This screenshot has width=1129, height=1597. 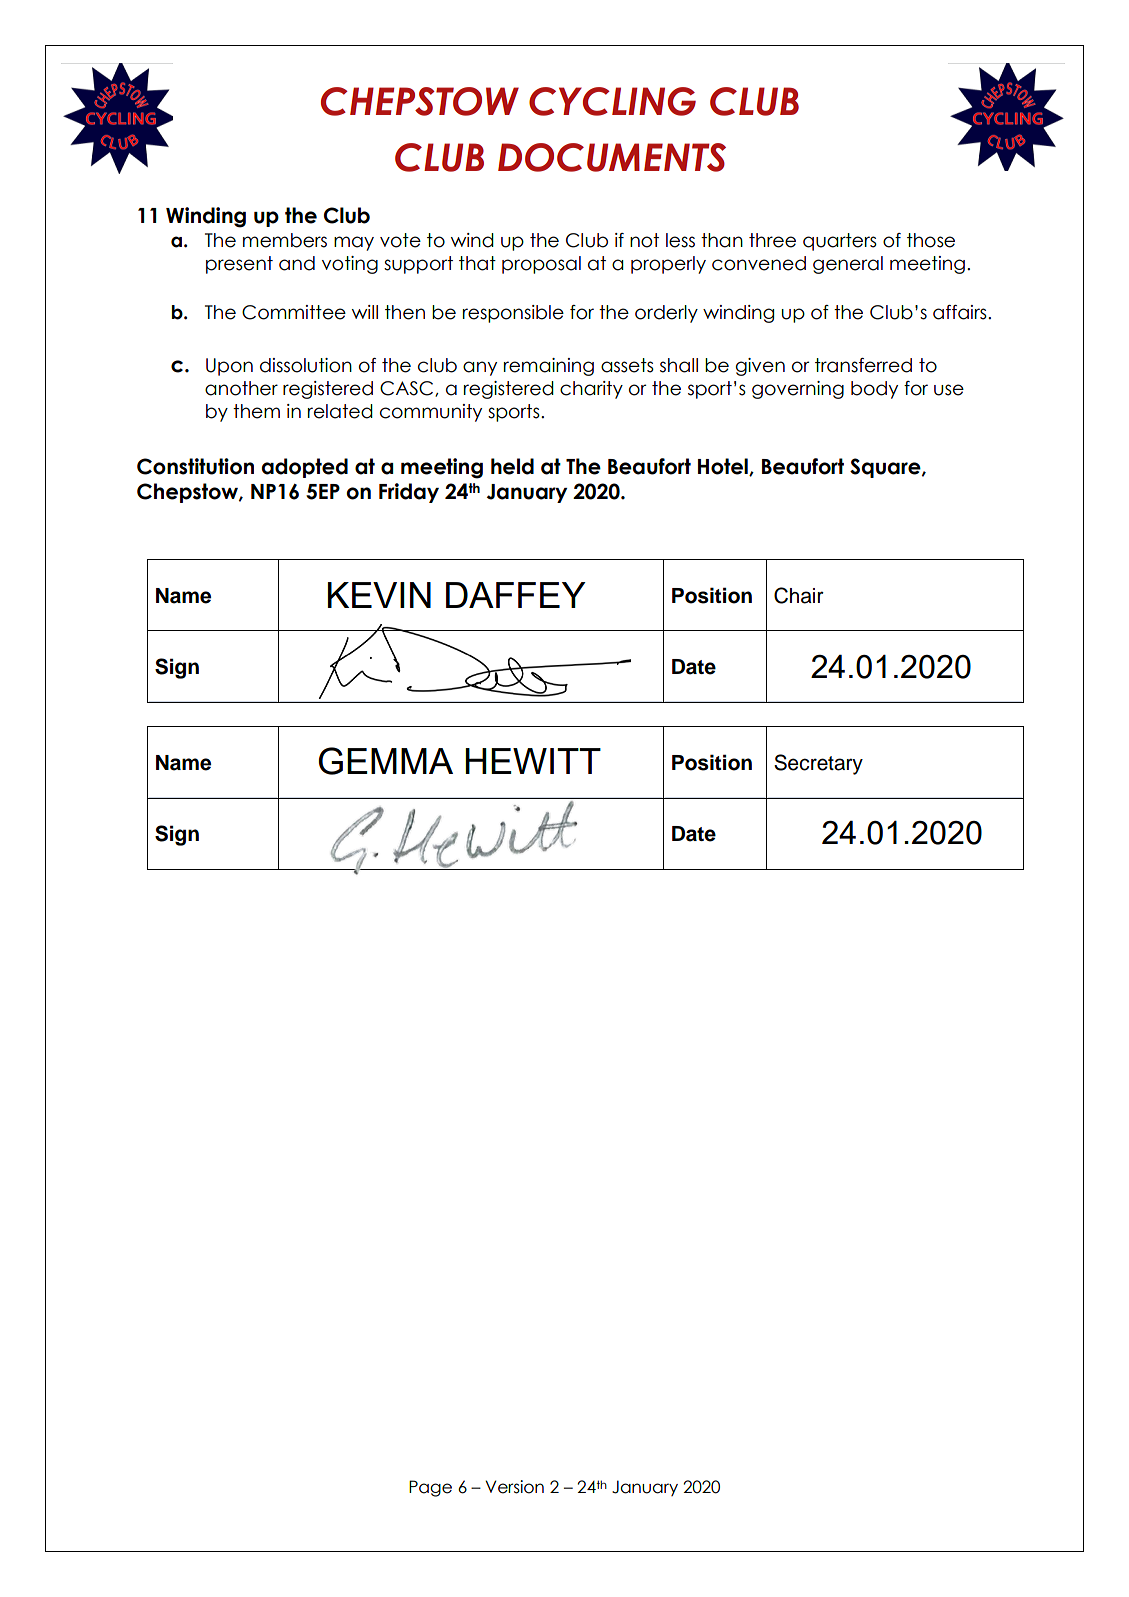 I want to click on members, so click(x=285, y=240).
